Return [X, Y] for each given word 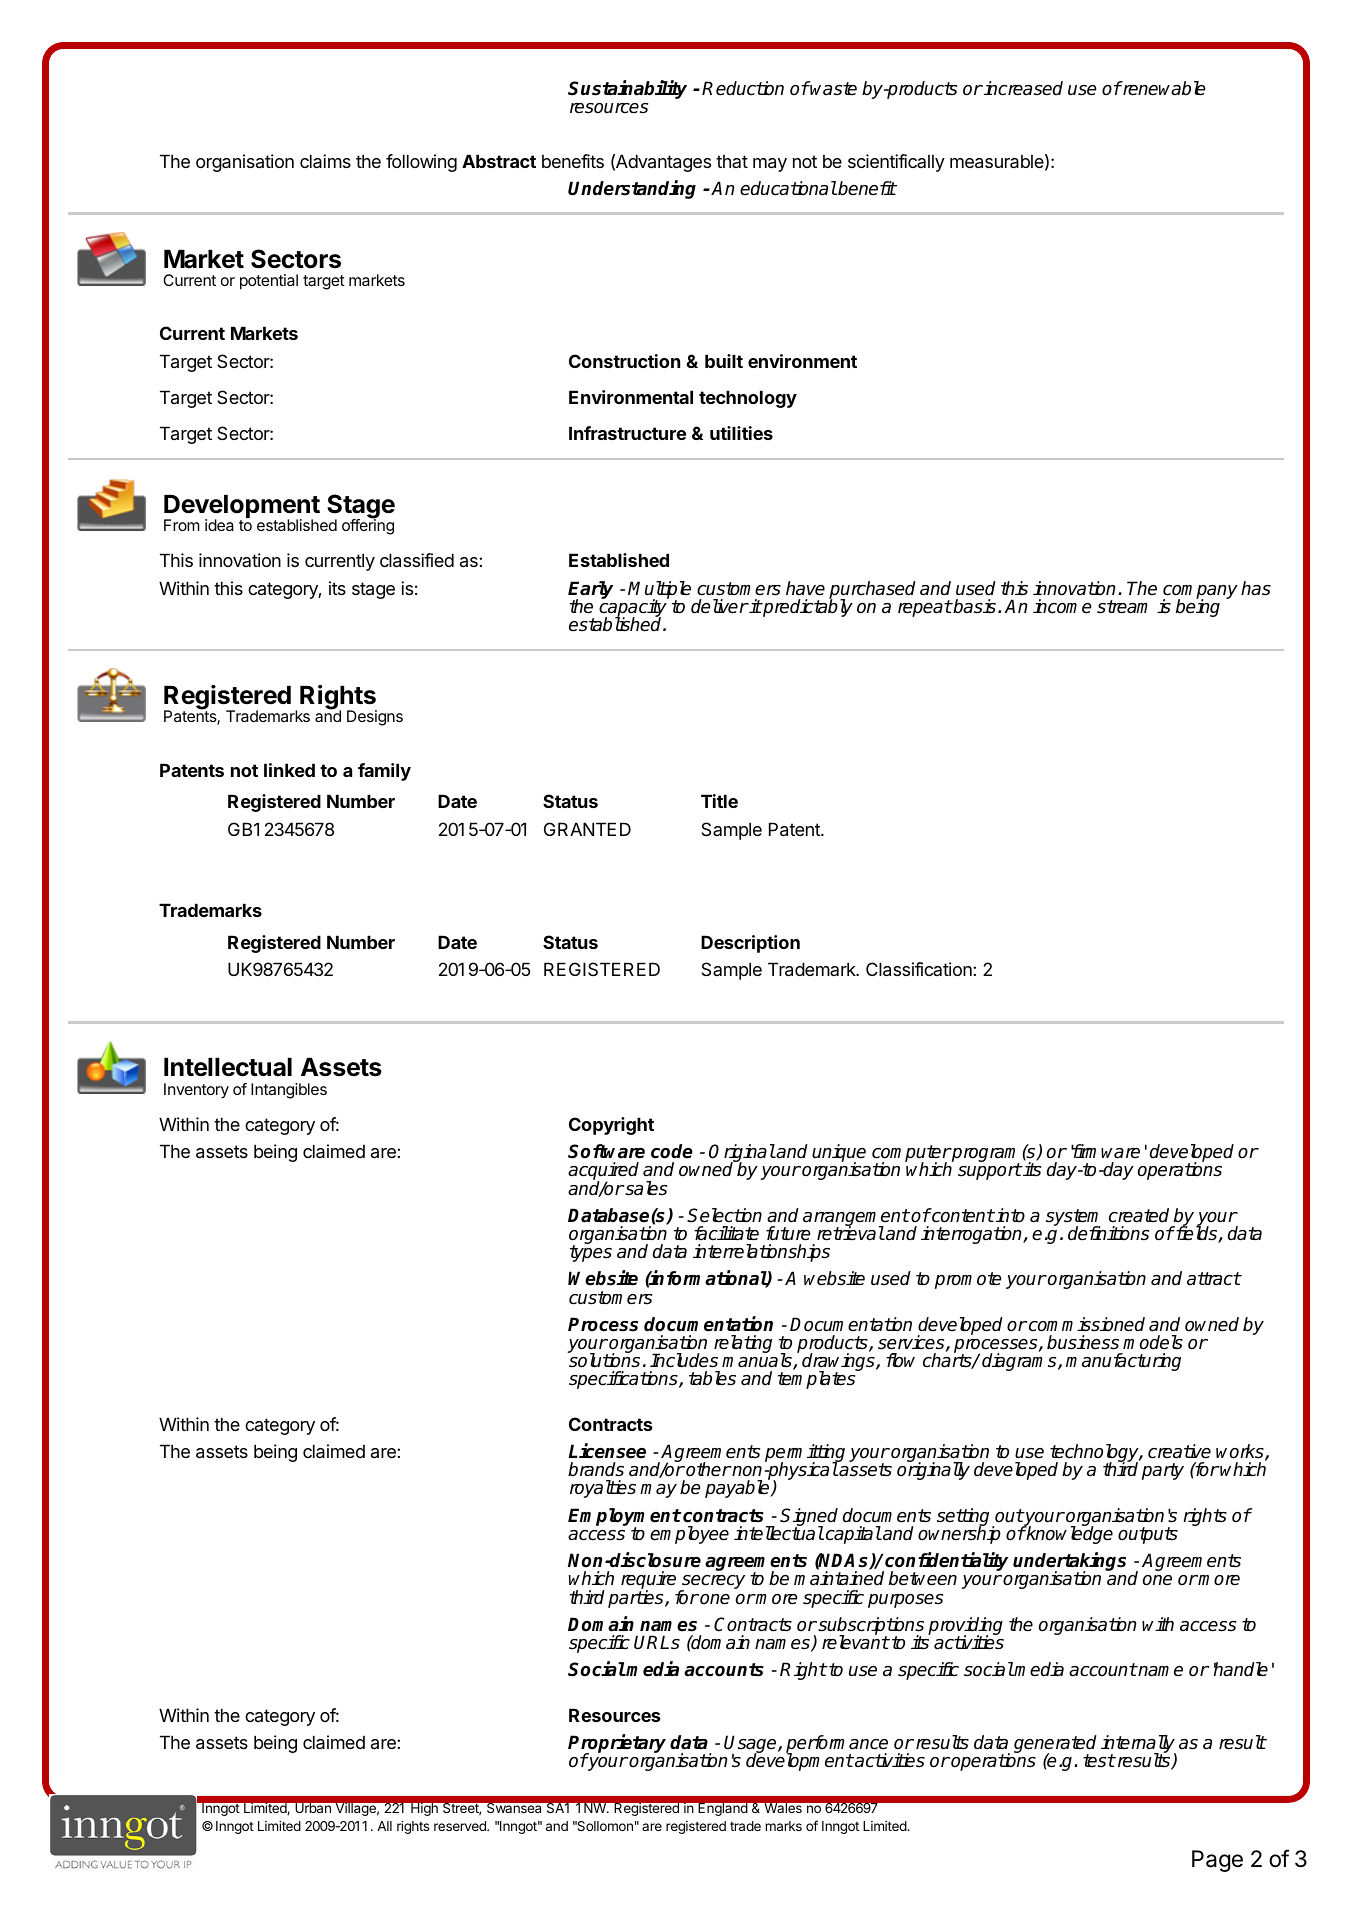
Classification [920, 969]
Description [750, 944]
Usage [751, 1745]
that [732, 161]
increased [1022, 88]
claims [325, 161]
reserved [461, 1826]
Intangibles [289, 1091]
